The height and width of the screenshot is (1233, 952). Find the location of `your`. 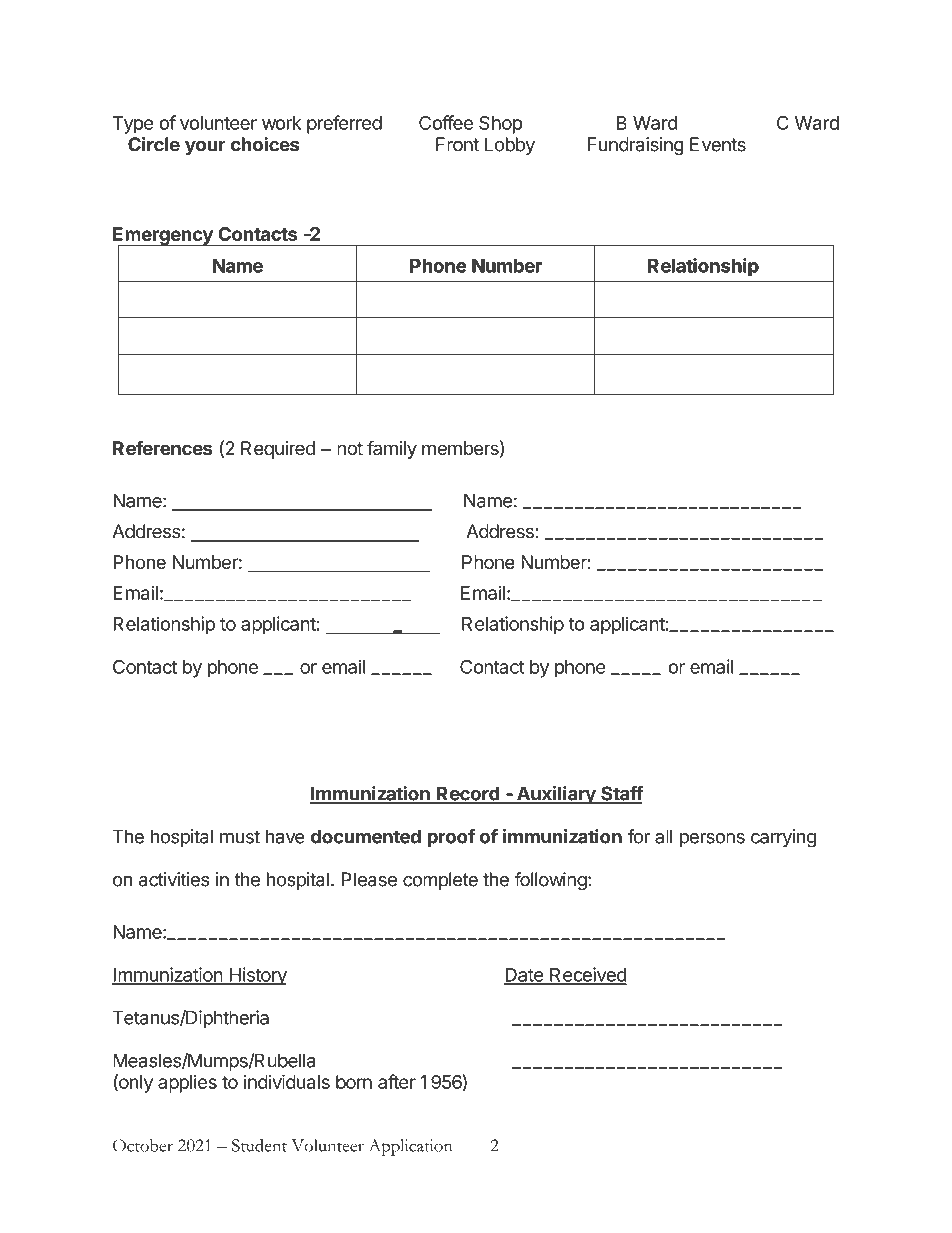

your is located at coordinates (205, 148).
